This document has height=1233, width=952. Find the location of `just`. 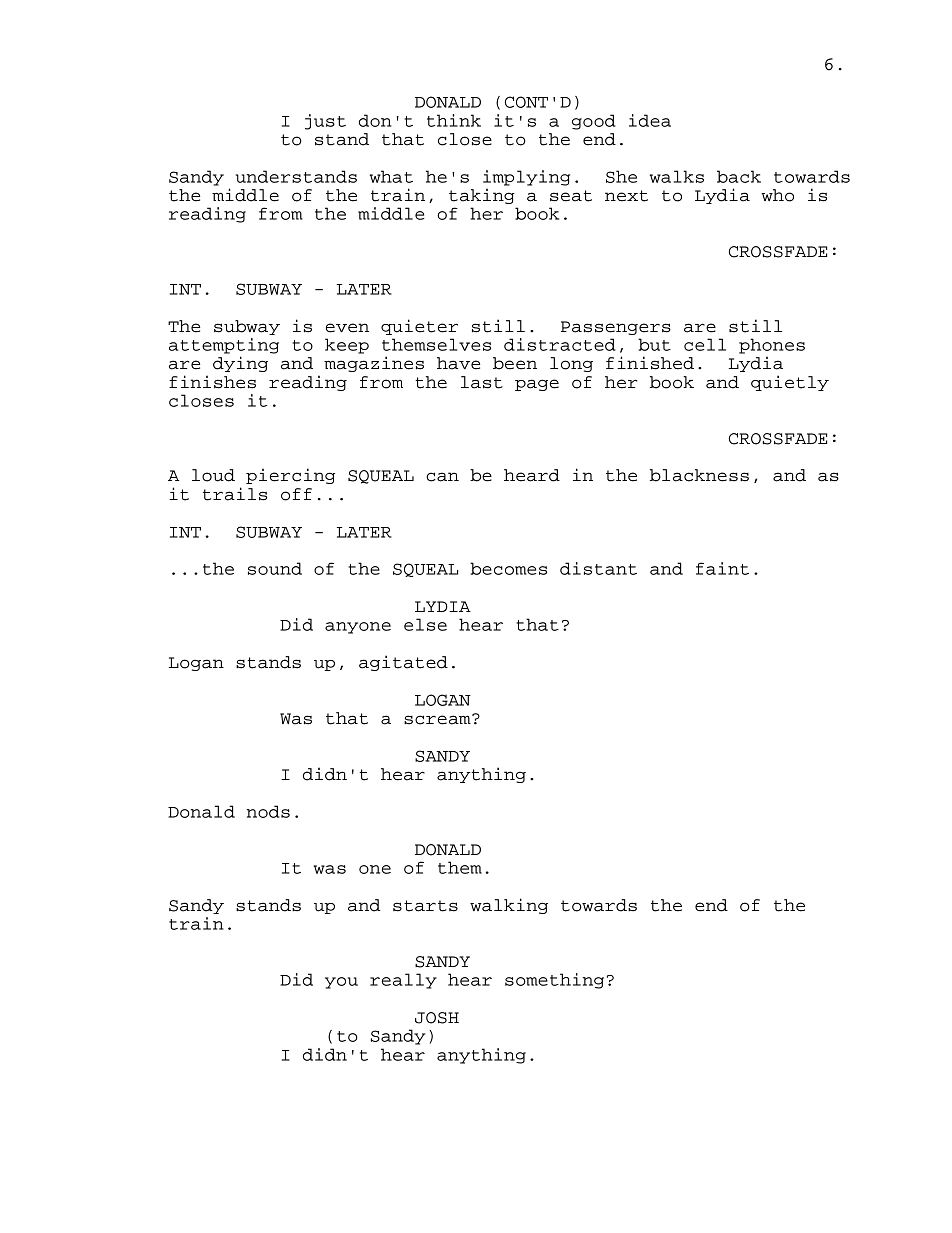

just is located at coordinates (325, 122).
